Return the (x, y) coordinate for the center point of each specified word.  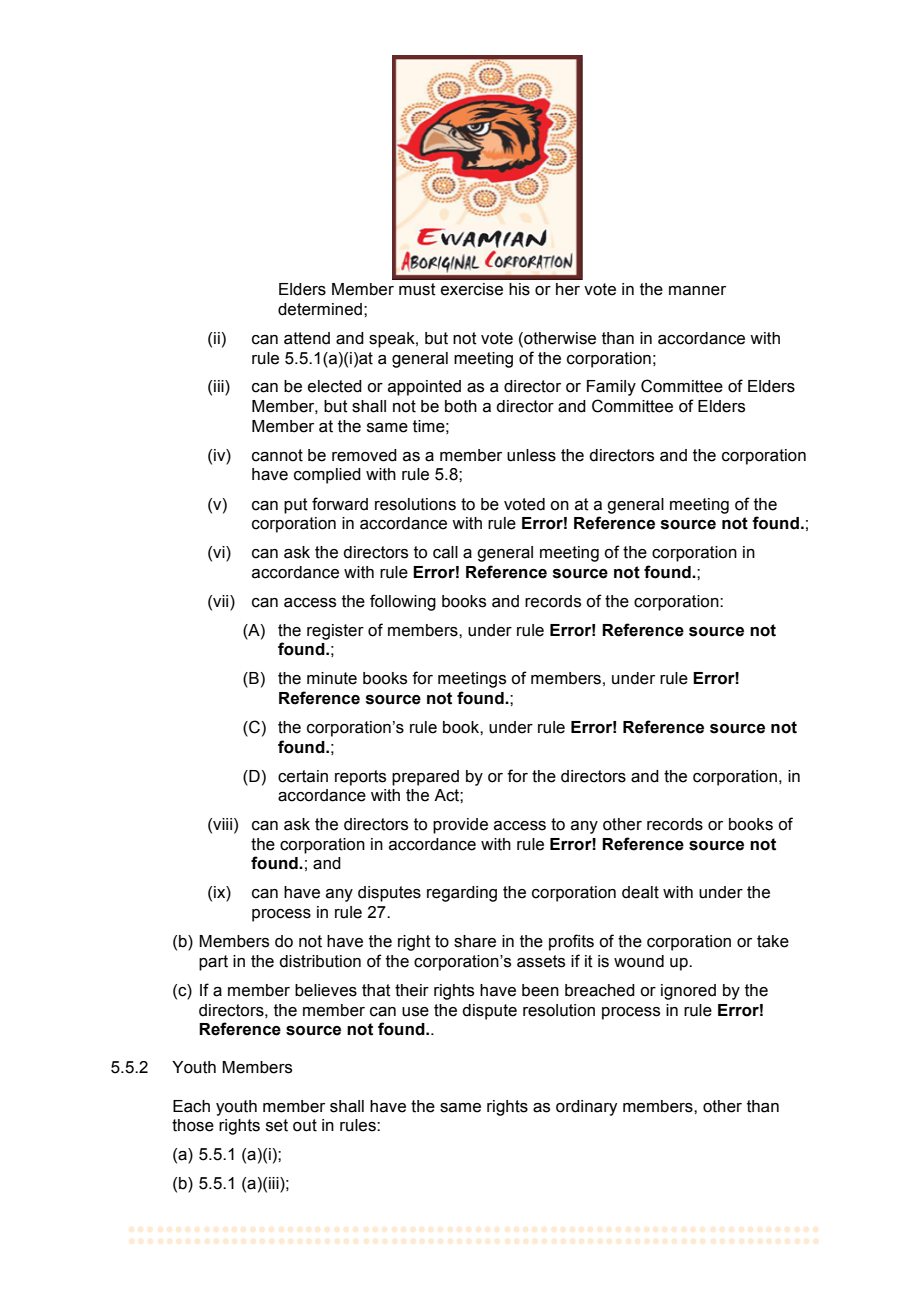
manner (697, 291)
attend (307, 338)
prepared (425, 778)
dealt (640, 892)
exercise (472, 289)
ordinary (586, 1108)
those (193, 1125)
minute (332, 678)
